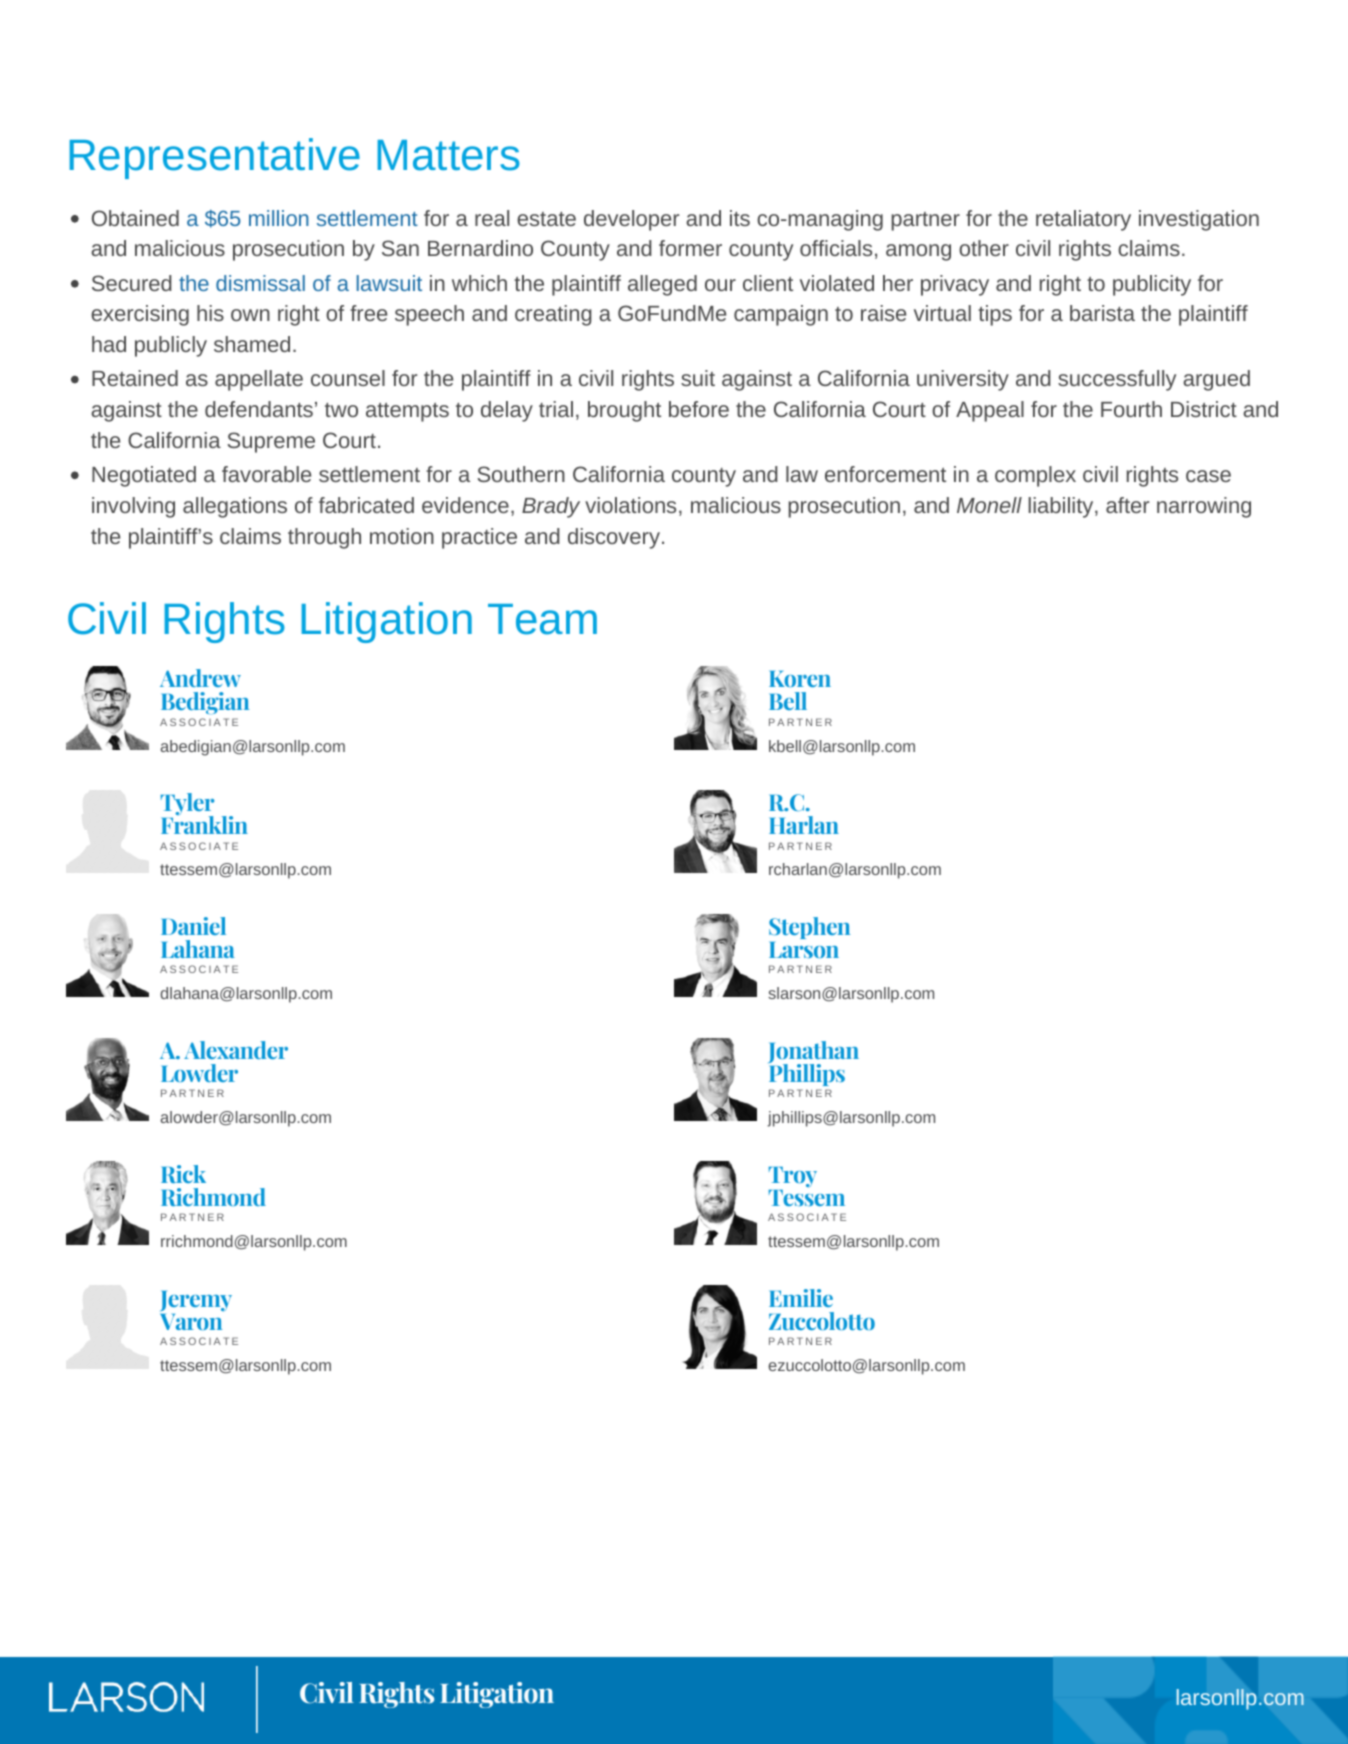 This screenshot has height=1744, width=1348. Describe the element at coordinates (615, 538) in the screenshot. I see `discovery` at that location.
